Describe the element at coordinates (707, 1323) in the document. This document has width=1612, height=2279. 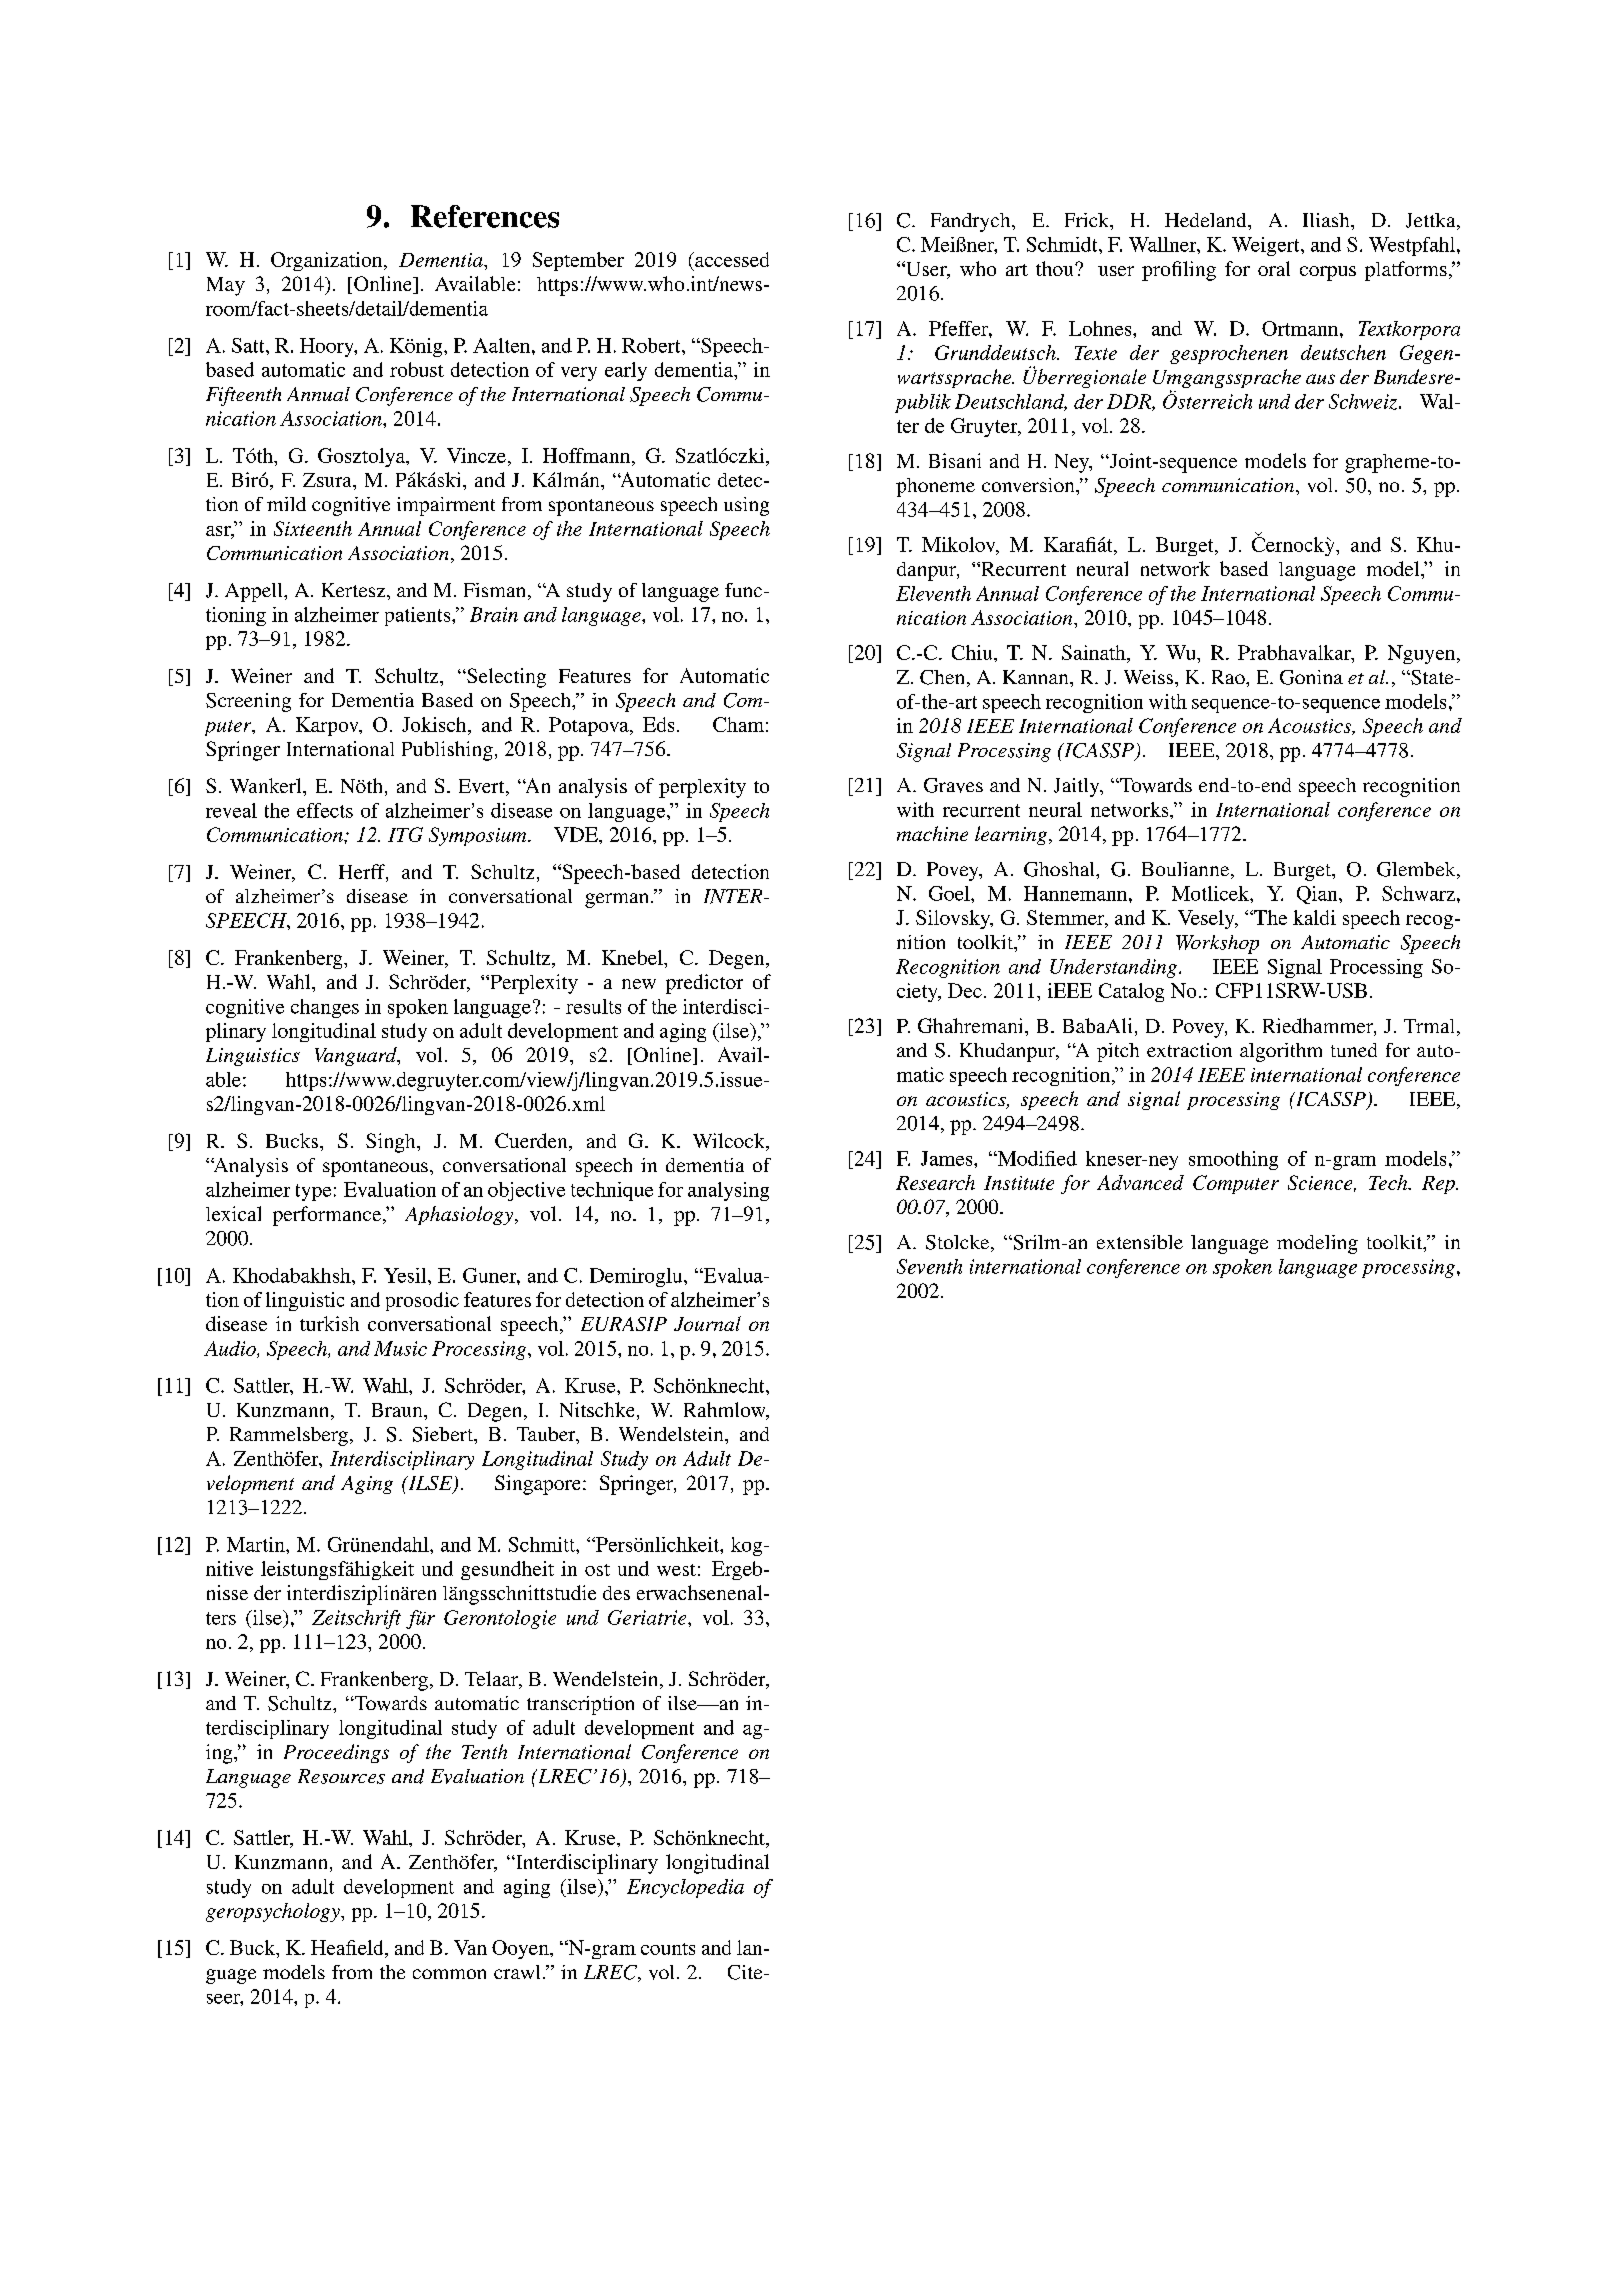
I see `Journal` at that location.
